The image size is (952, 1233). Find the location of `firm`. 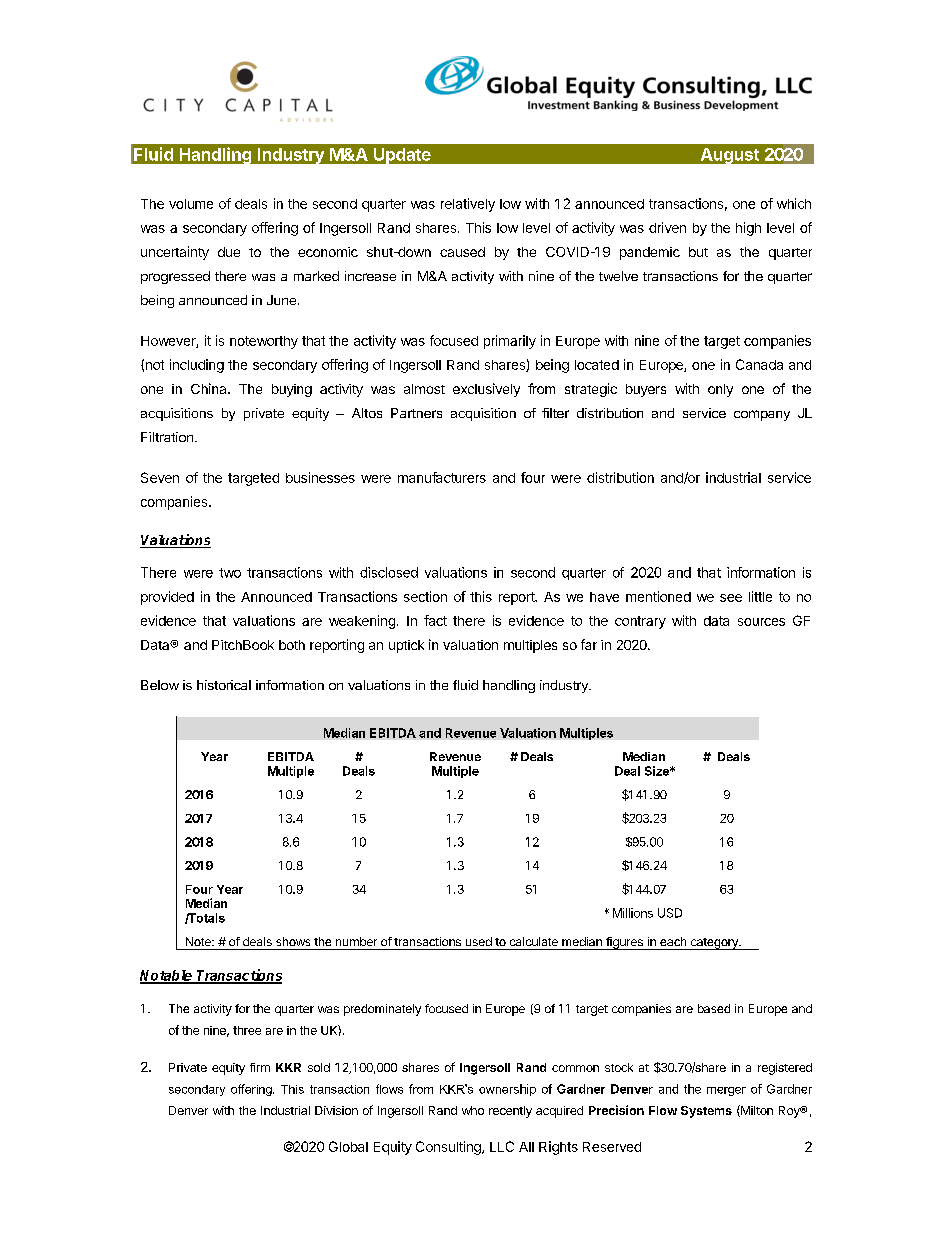

firm is located at coordinates (260, 1067).
